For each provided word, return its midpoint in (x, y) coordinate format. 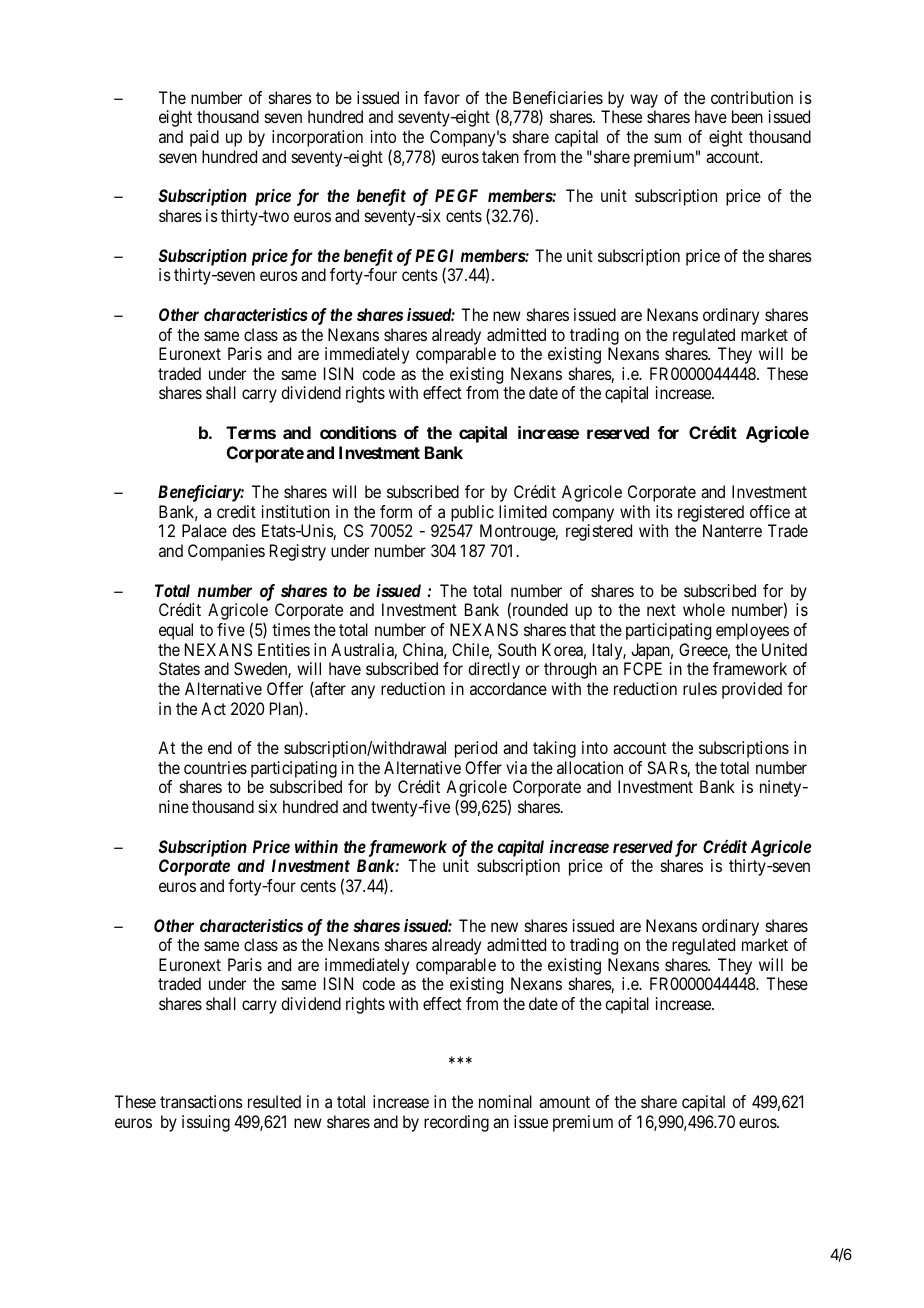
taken (500, 156)
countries (215, 767)
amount (564, 1102)
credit (236, 511)
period (476, 749)
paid (204, 138)
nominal (505, 1101)
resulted (274, 1101)
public (471, 515)
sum (667, 138)
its (664, 511)
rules (700, 688)
